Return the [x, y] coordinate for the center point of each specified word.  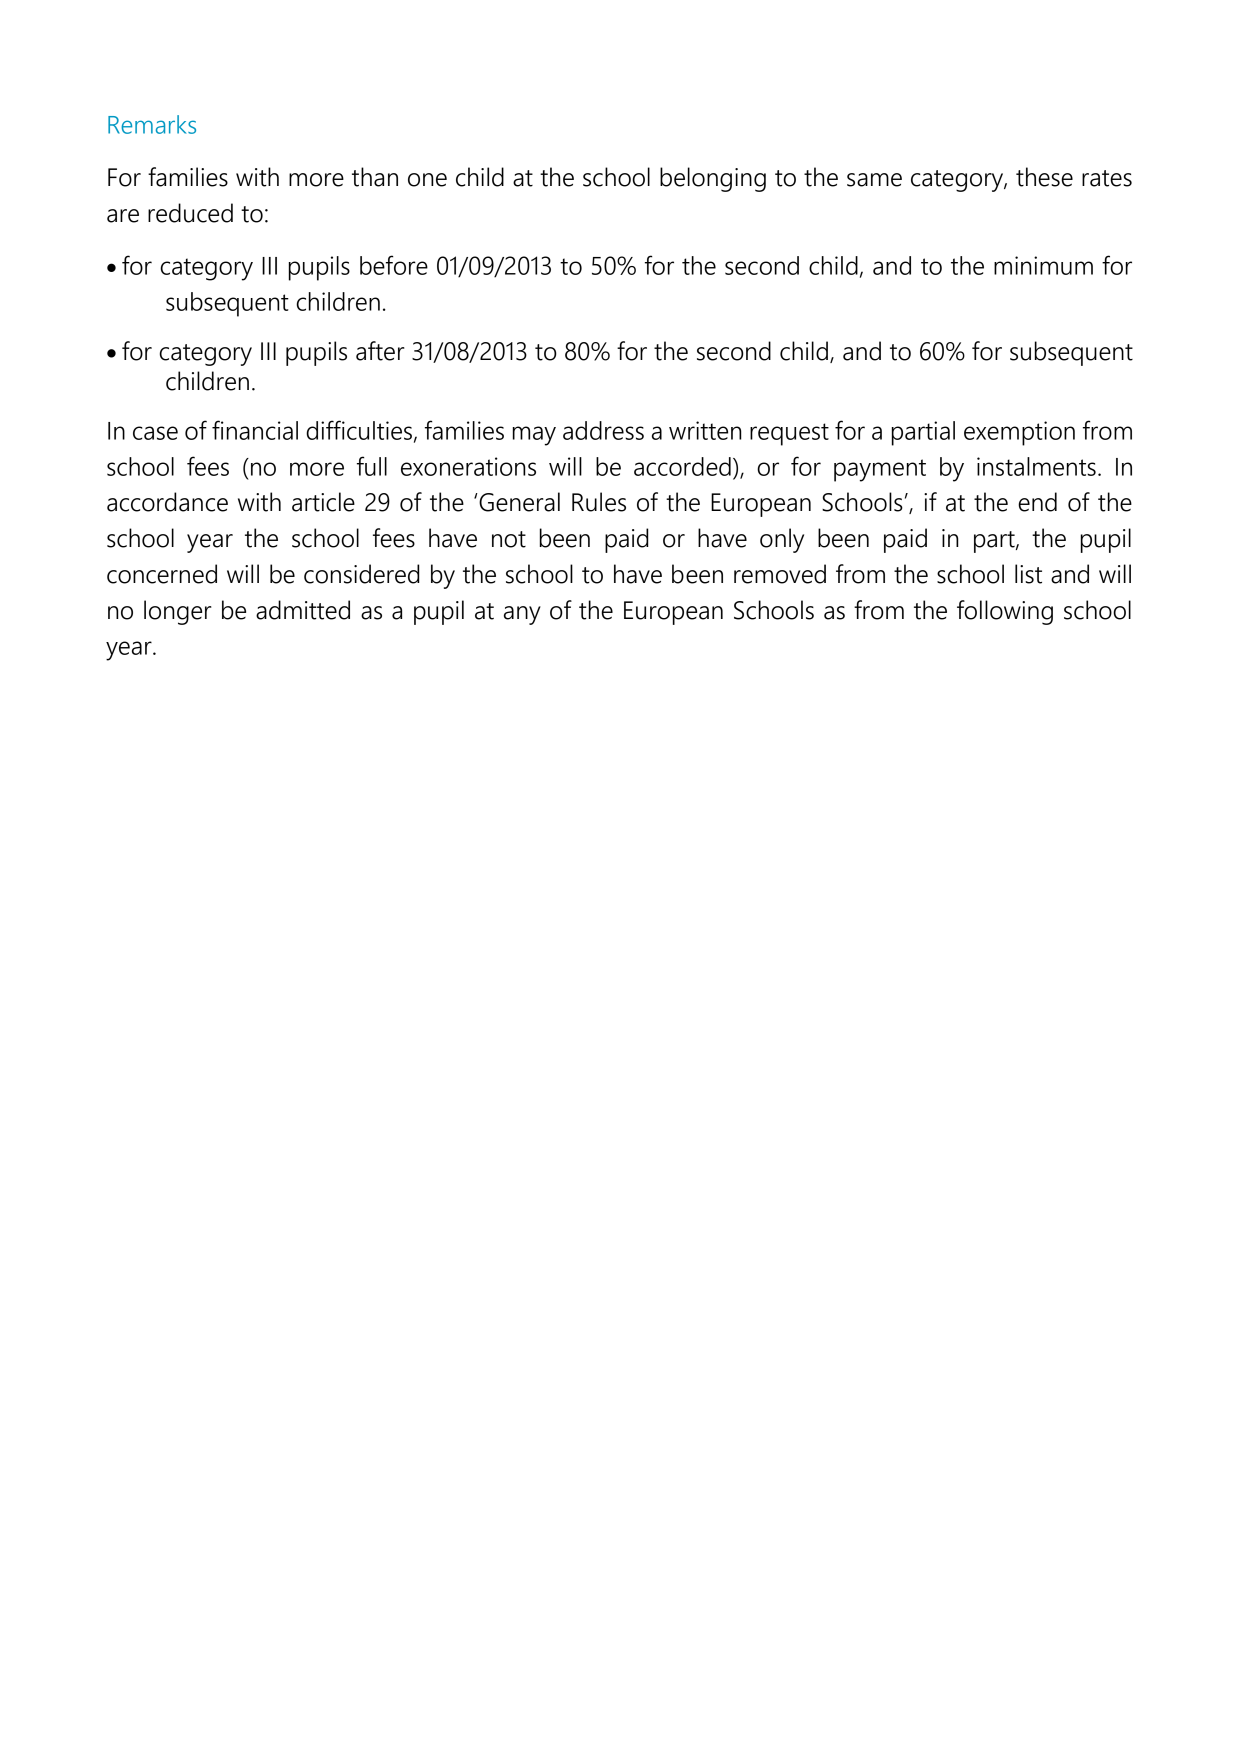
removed [780, 574]
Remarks [152, 124]
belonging [713, 179]
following [1005, 612]
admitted [303, 610]
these [1044, 177]
